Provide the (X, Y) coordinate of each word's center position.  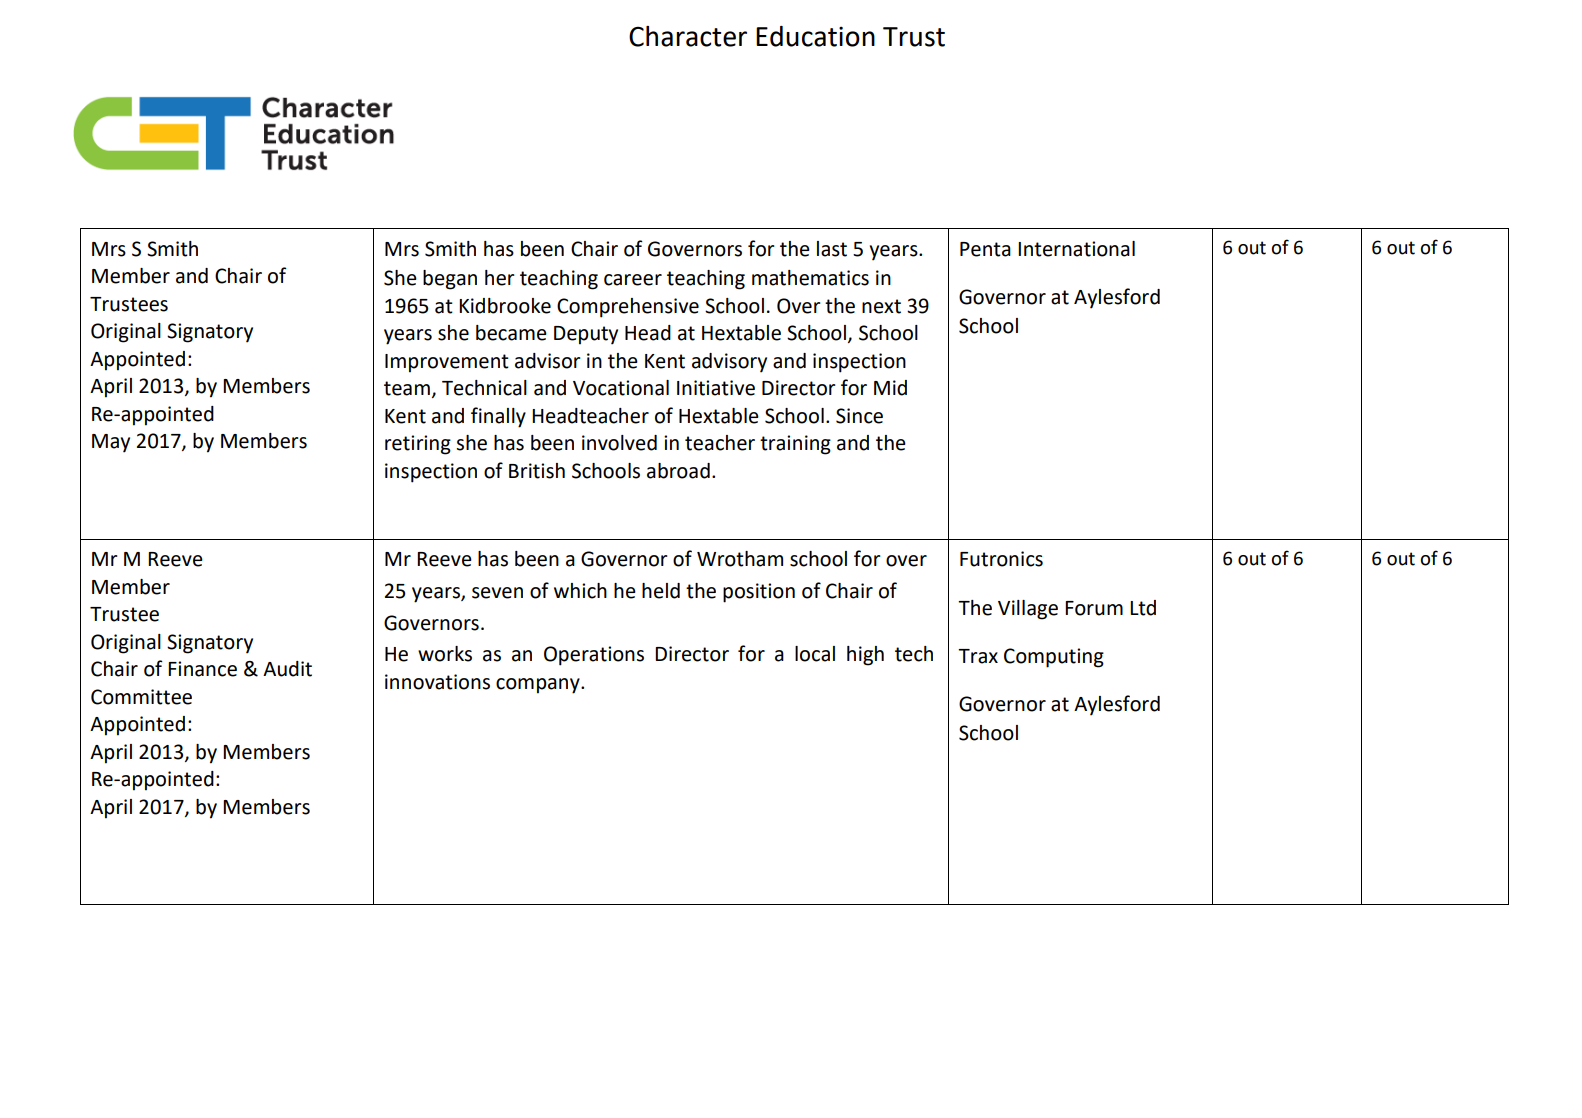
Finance (202, 669)
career (633, 280)
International (1076, 249)
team (407, 388)
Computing (1054, 658)
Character (688, 36)
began (450, 280)
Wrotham (740, 559)
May (111, 443)
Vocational (621, 388)
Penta (985, 249)
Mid (890, 388)
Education (815, 36)
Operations (594, 656)
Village (1028, 610)
